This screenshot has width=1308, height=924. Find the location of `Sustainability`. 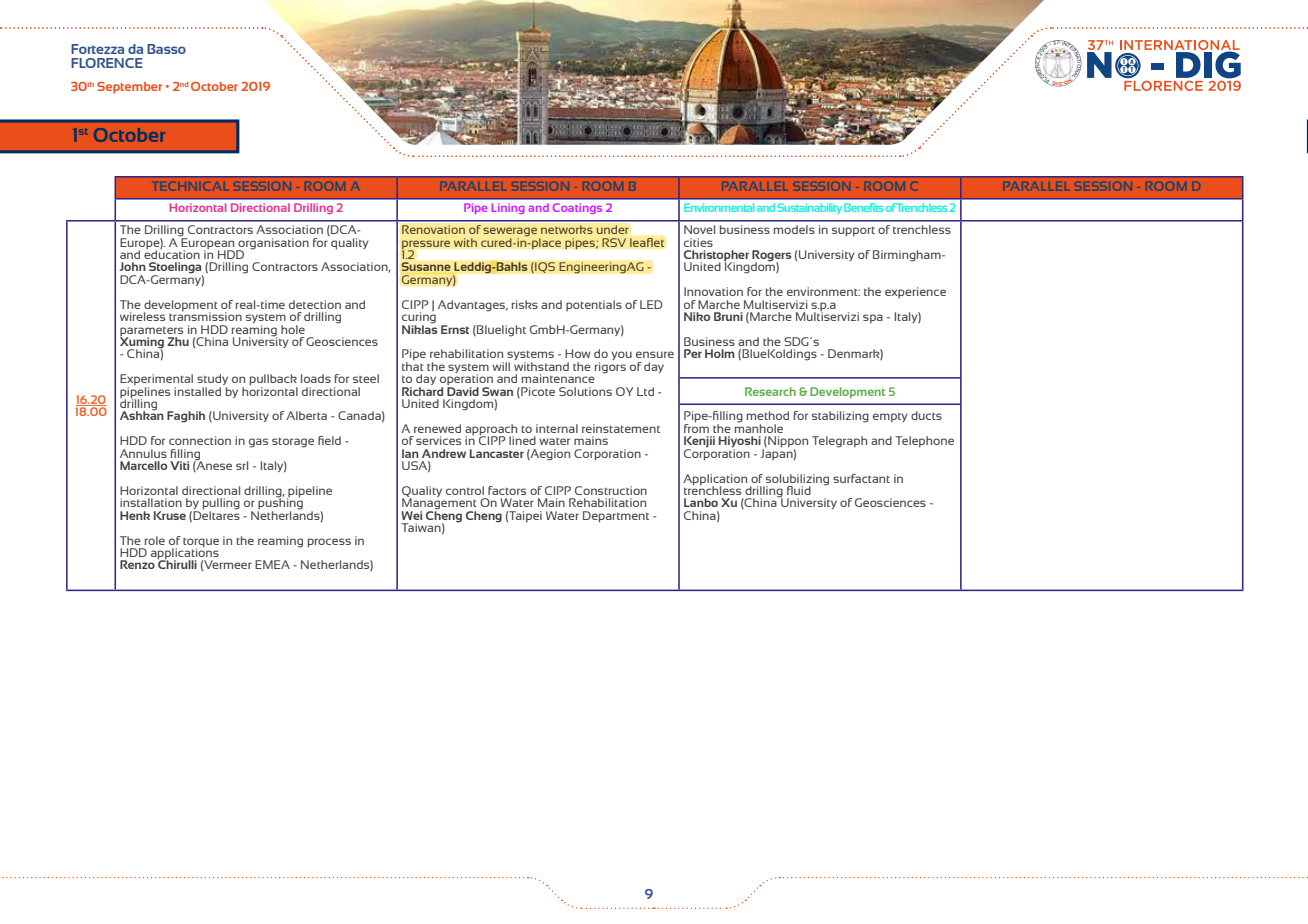

Sustainability is located at coordinates (809, 208).
